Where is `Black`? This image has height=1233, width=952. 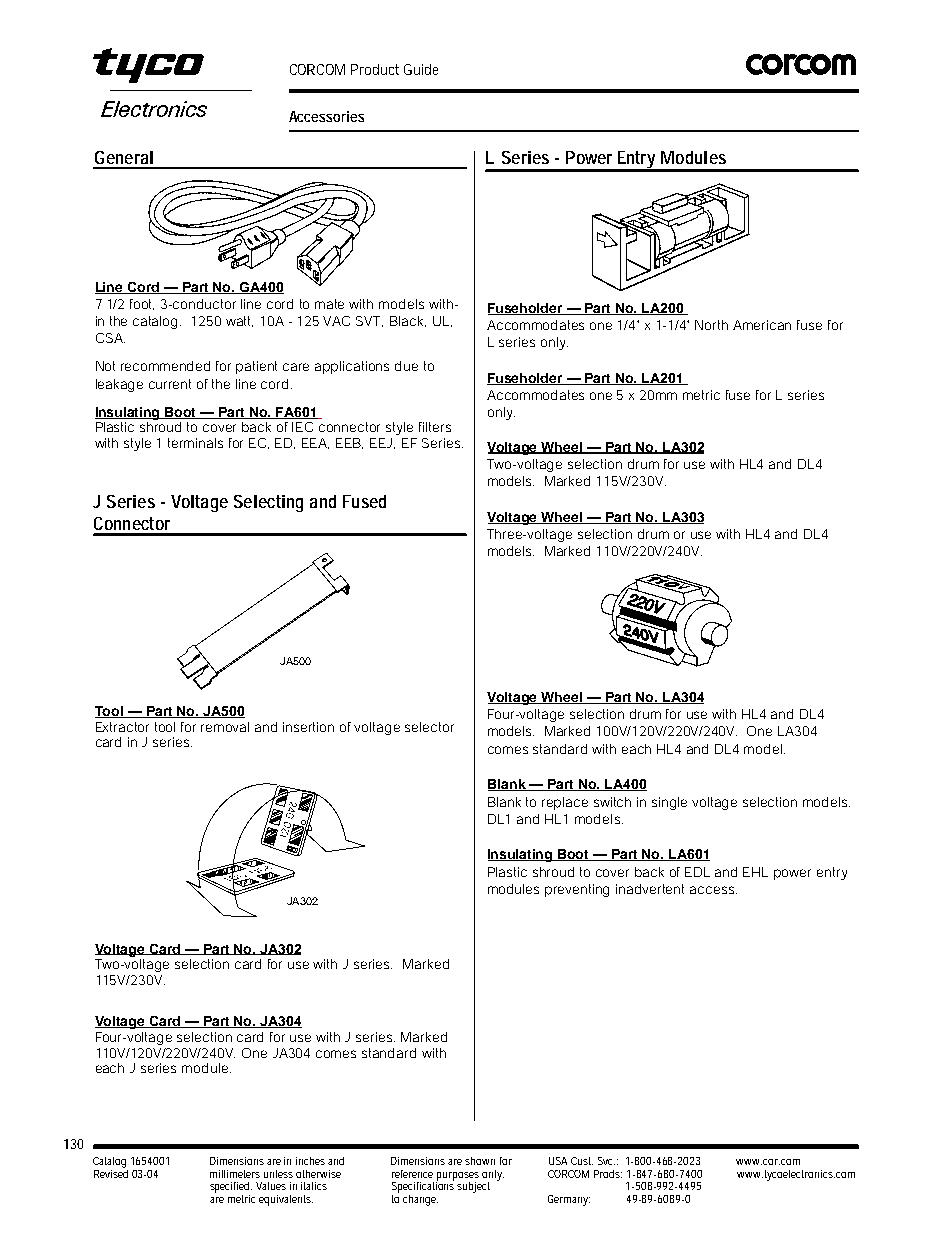
Black is located at coordinates (408, 321).
